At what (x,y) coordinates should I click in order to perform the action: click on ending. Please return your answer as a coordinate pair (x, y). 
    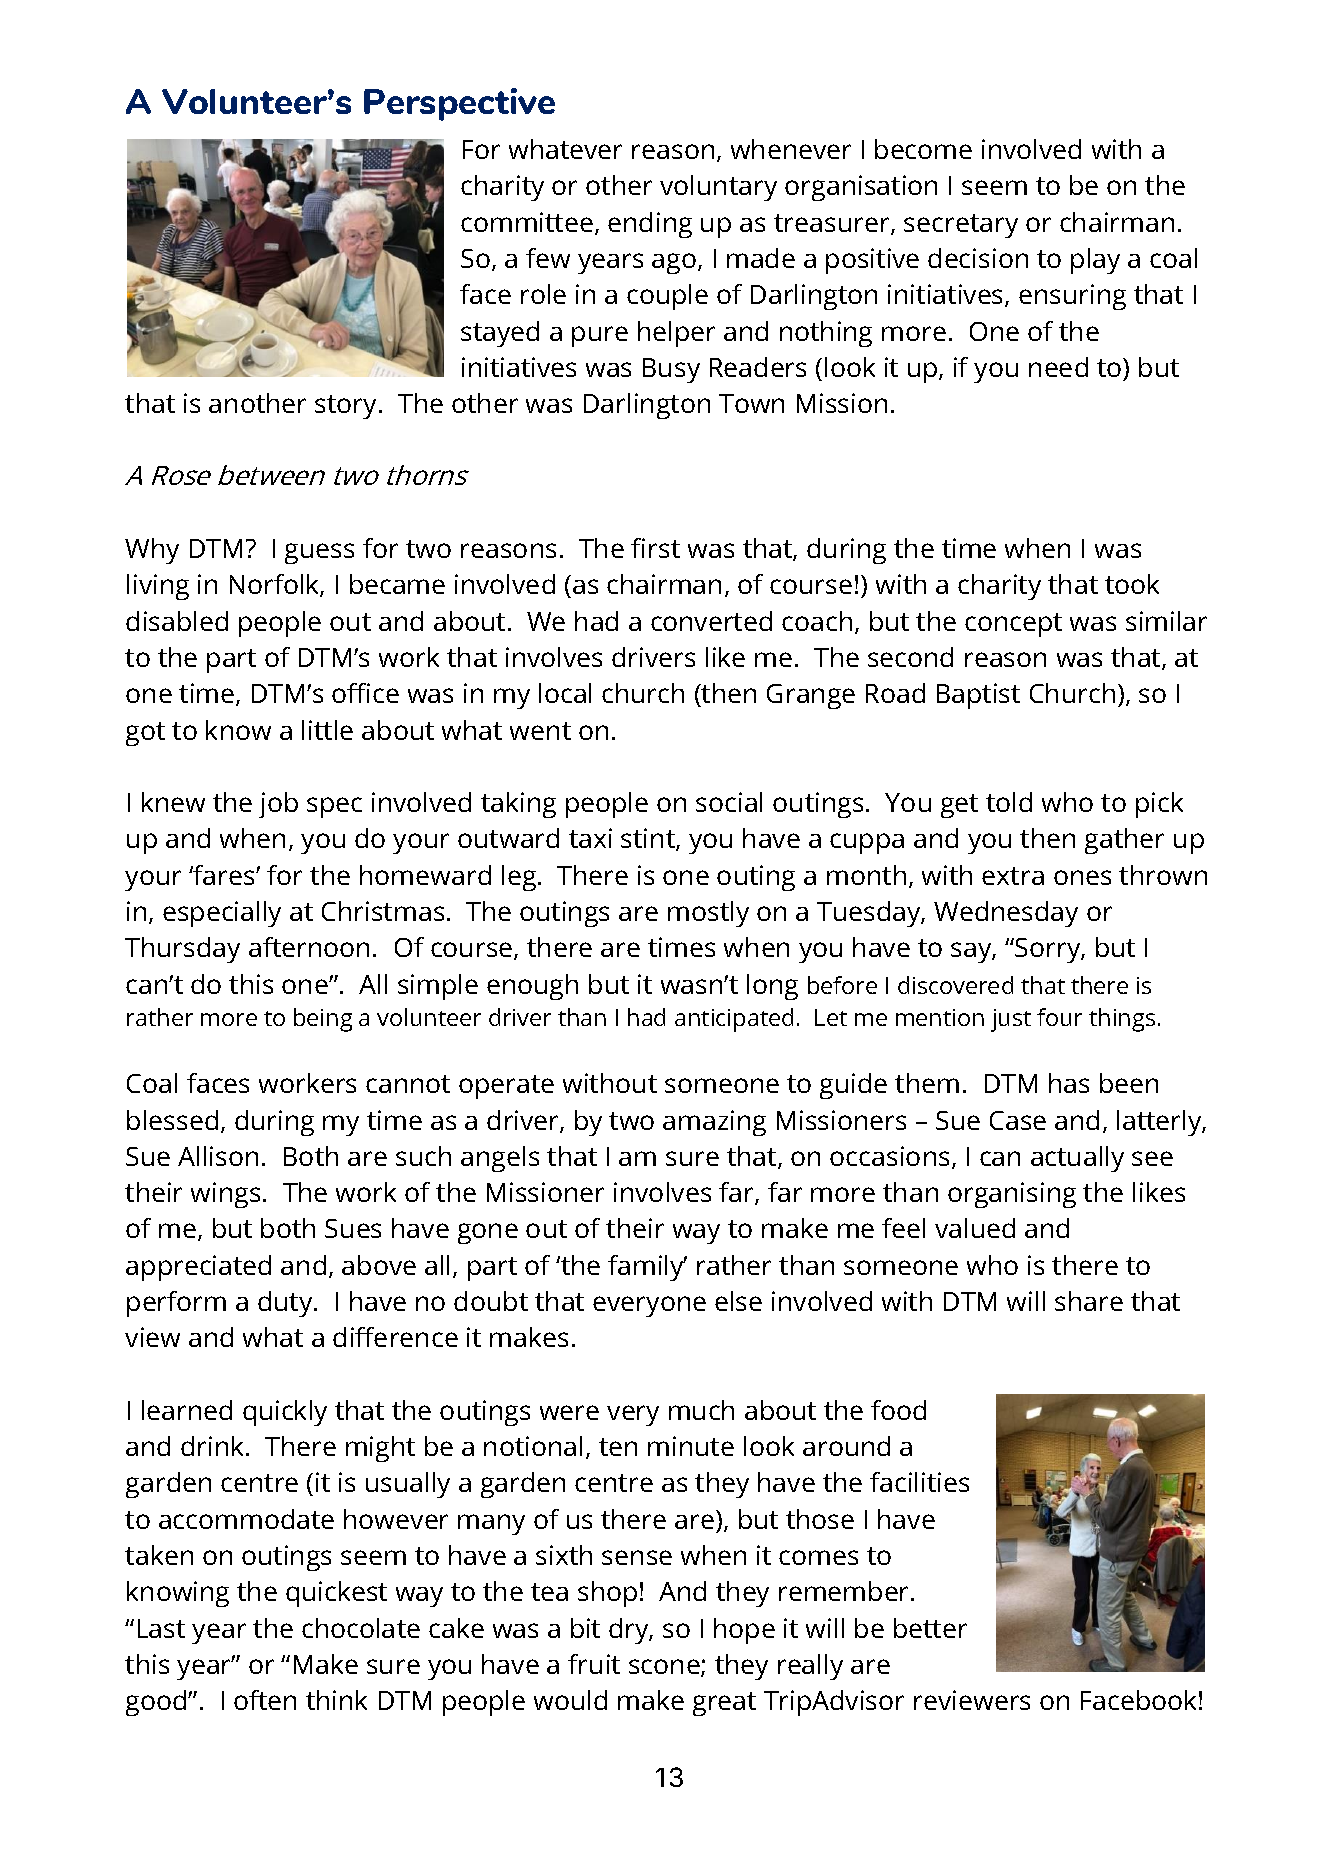
    Looking at the image, I should click on (650, 225).
